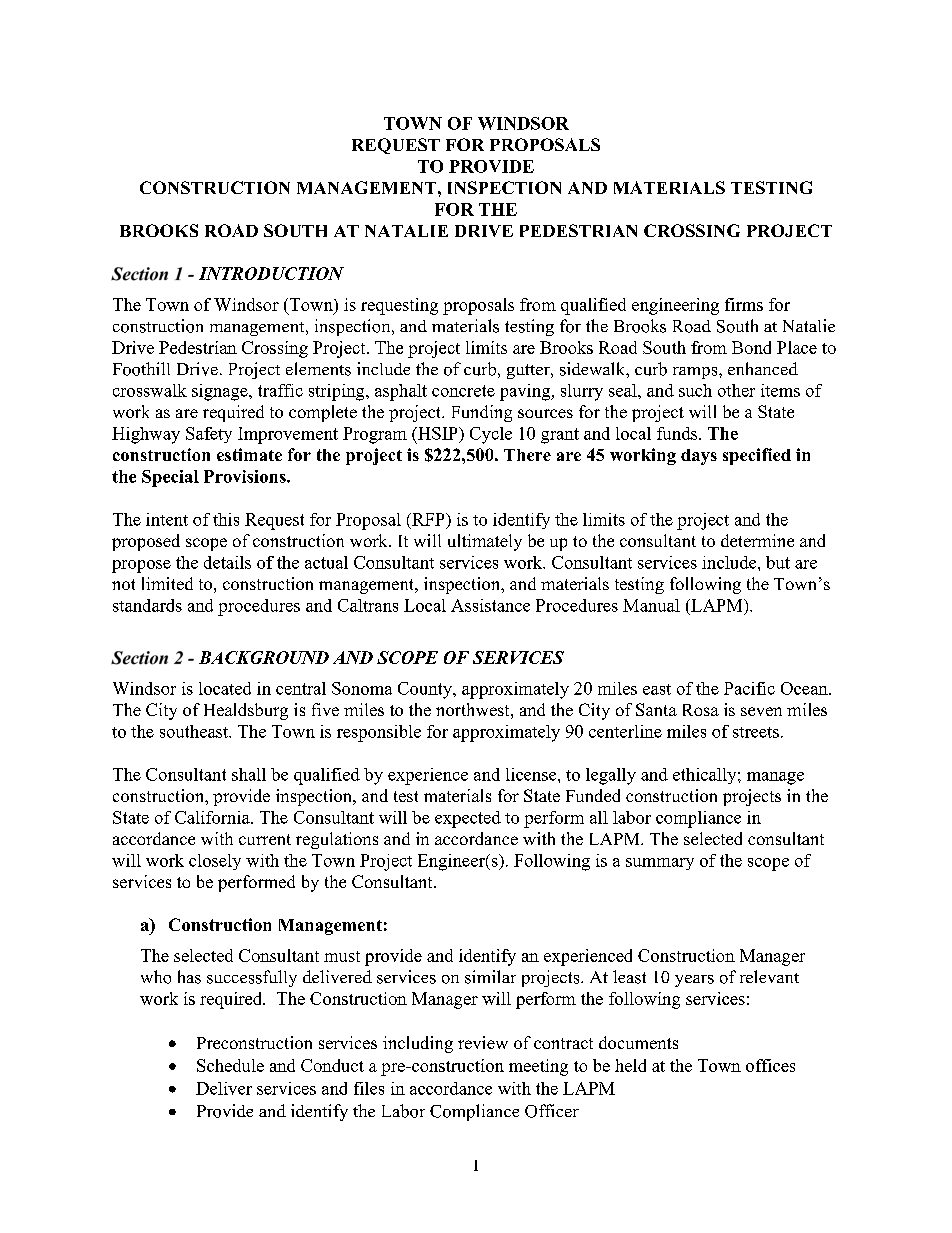 The image size is (952, 1233). What do you see at coordinates (483, 1042) in the document?
I see `review` at bounding box center [483, 1042].
